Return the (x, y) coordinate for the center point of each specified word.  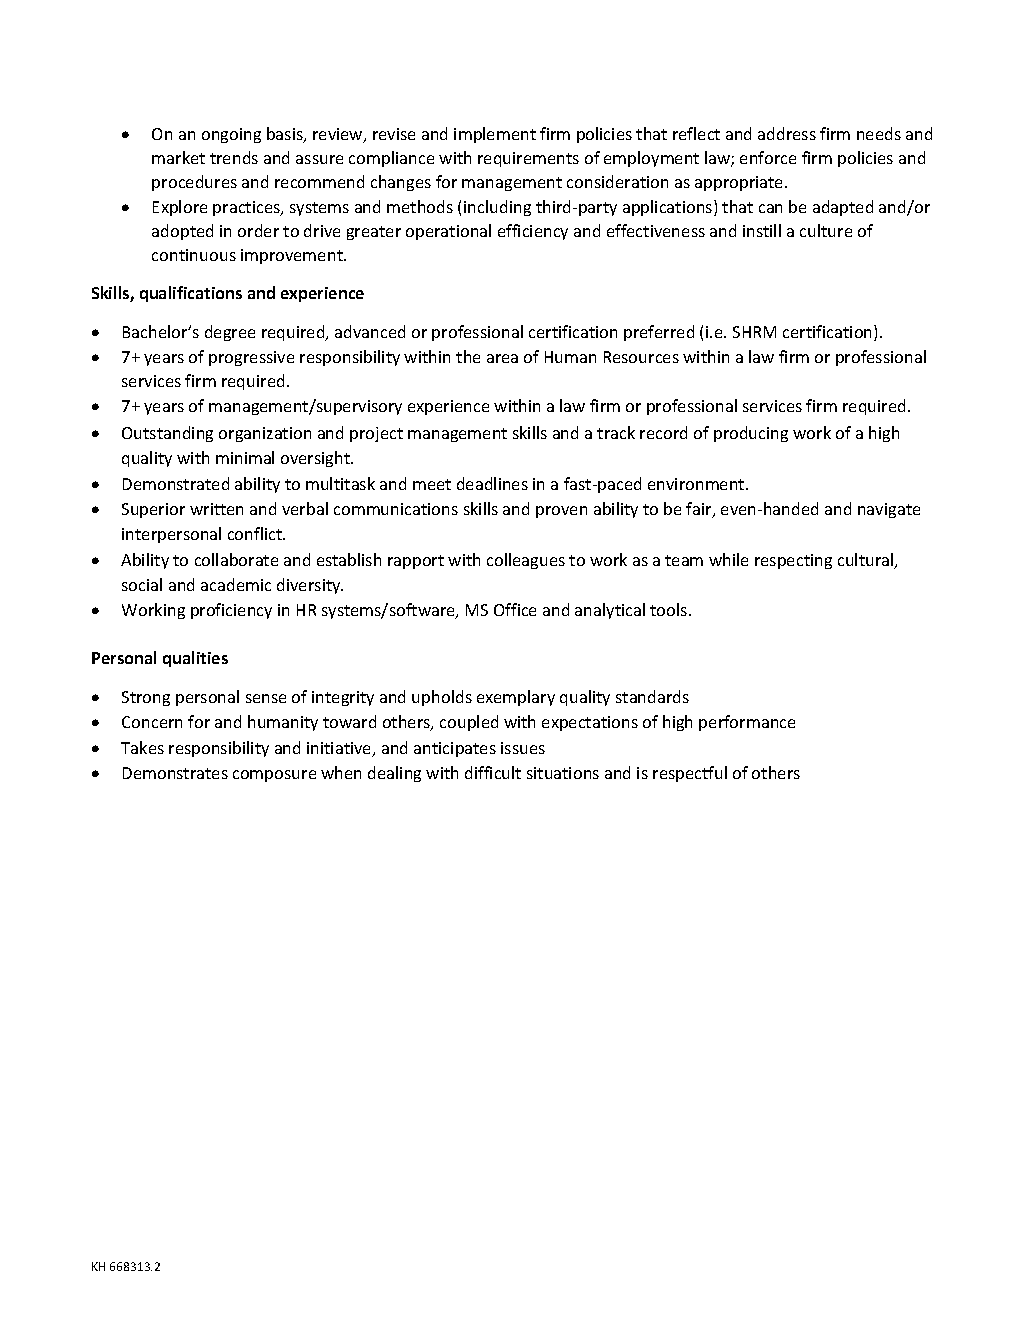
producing (751, 434)
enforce (768, 157)
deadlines (492, 483)
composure (274, 776)
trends (234, 157)
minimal (245, 457)
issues (523, 748)
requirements (528, 159)
